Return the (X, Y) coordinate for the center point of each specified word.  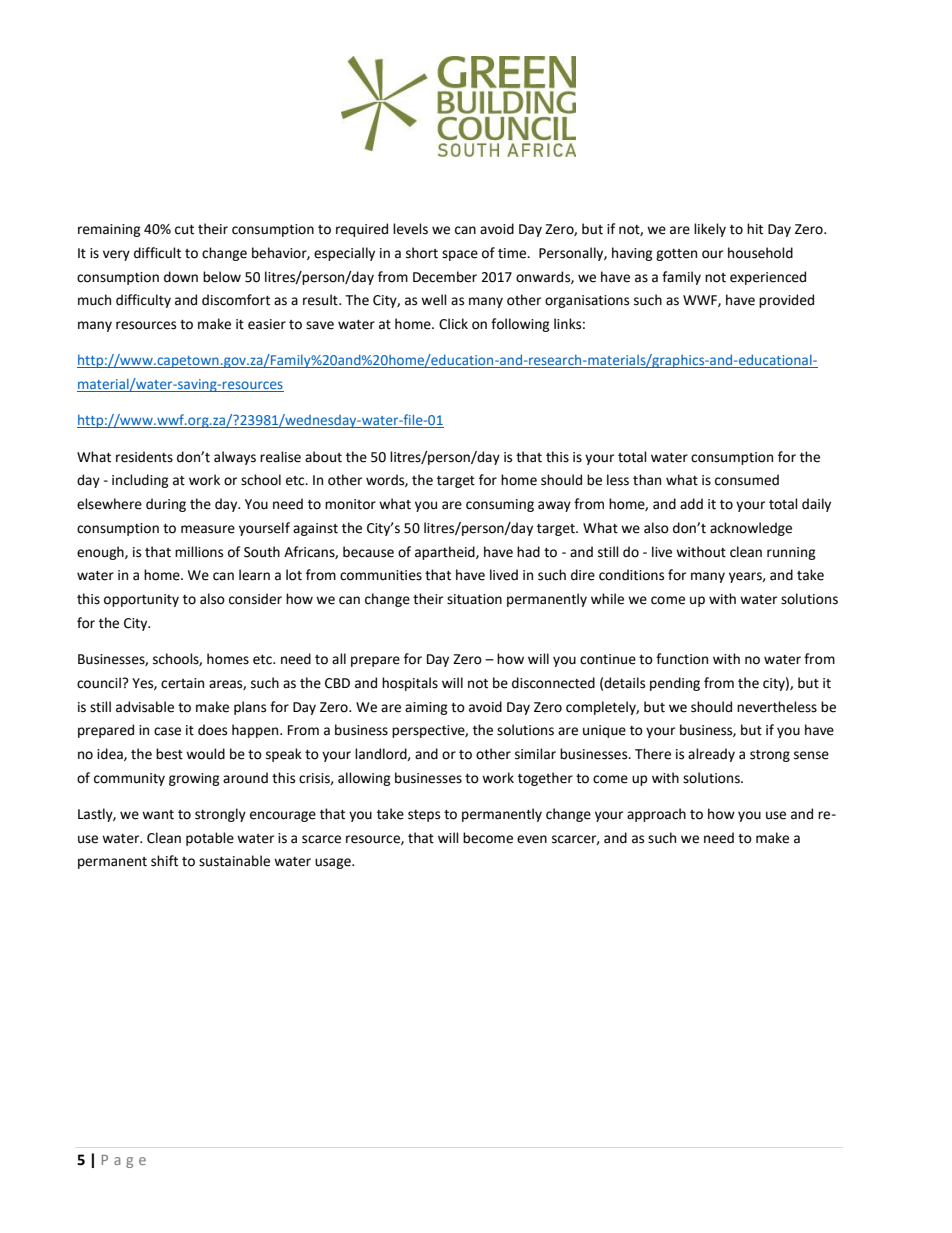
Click (453, 324)
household (760, 253)
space (460, 255)
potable (210, 839)
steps (424, 816)
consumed (747, 480)
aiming (426, 708)
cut (184, 230)
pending (675, 684)
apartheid (446, 553)
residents (144, 457)
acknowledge (751, 529)
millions (199, 552)
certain (182, 683)
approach (656, 815)
